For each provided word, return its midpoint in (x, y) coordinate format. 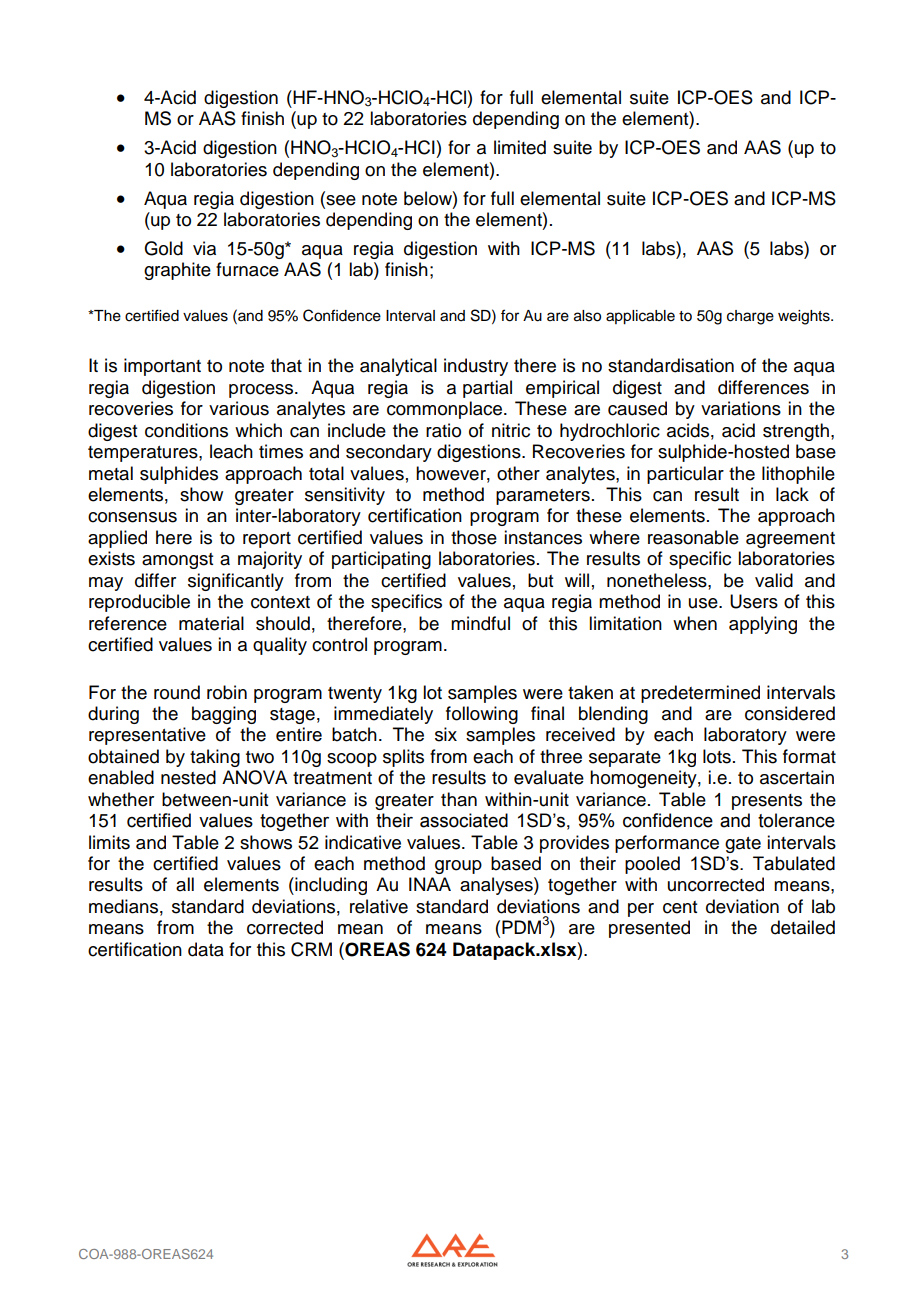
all (185, 884)
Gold (163, 248)
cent (680, 907)
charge (750, 317)
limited (520, 147)
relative (379, 906)
